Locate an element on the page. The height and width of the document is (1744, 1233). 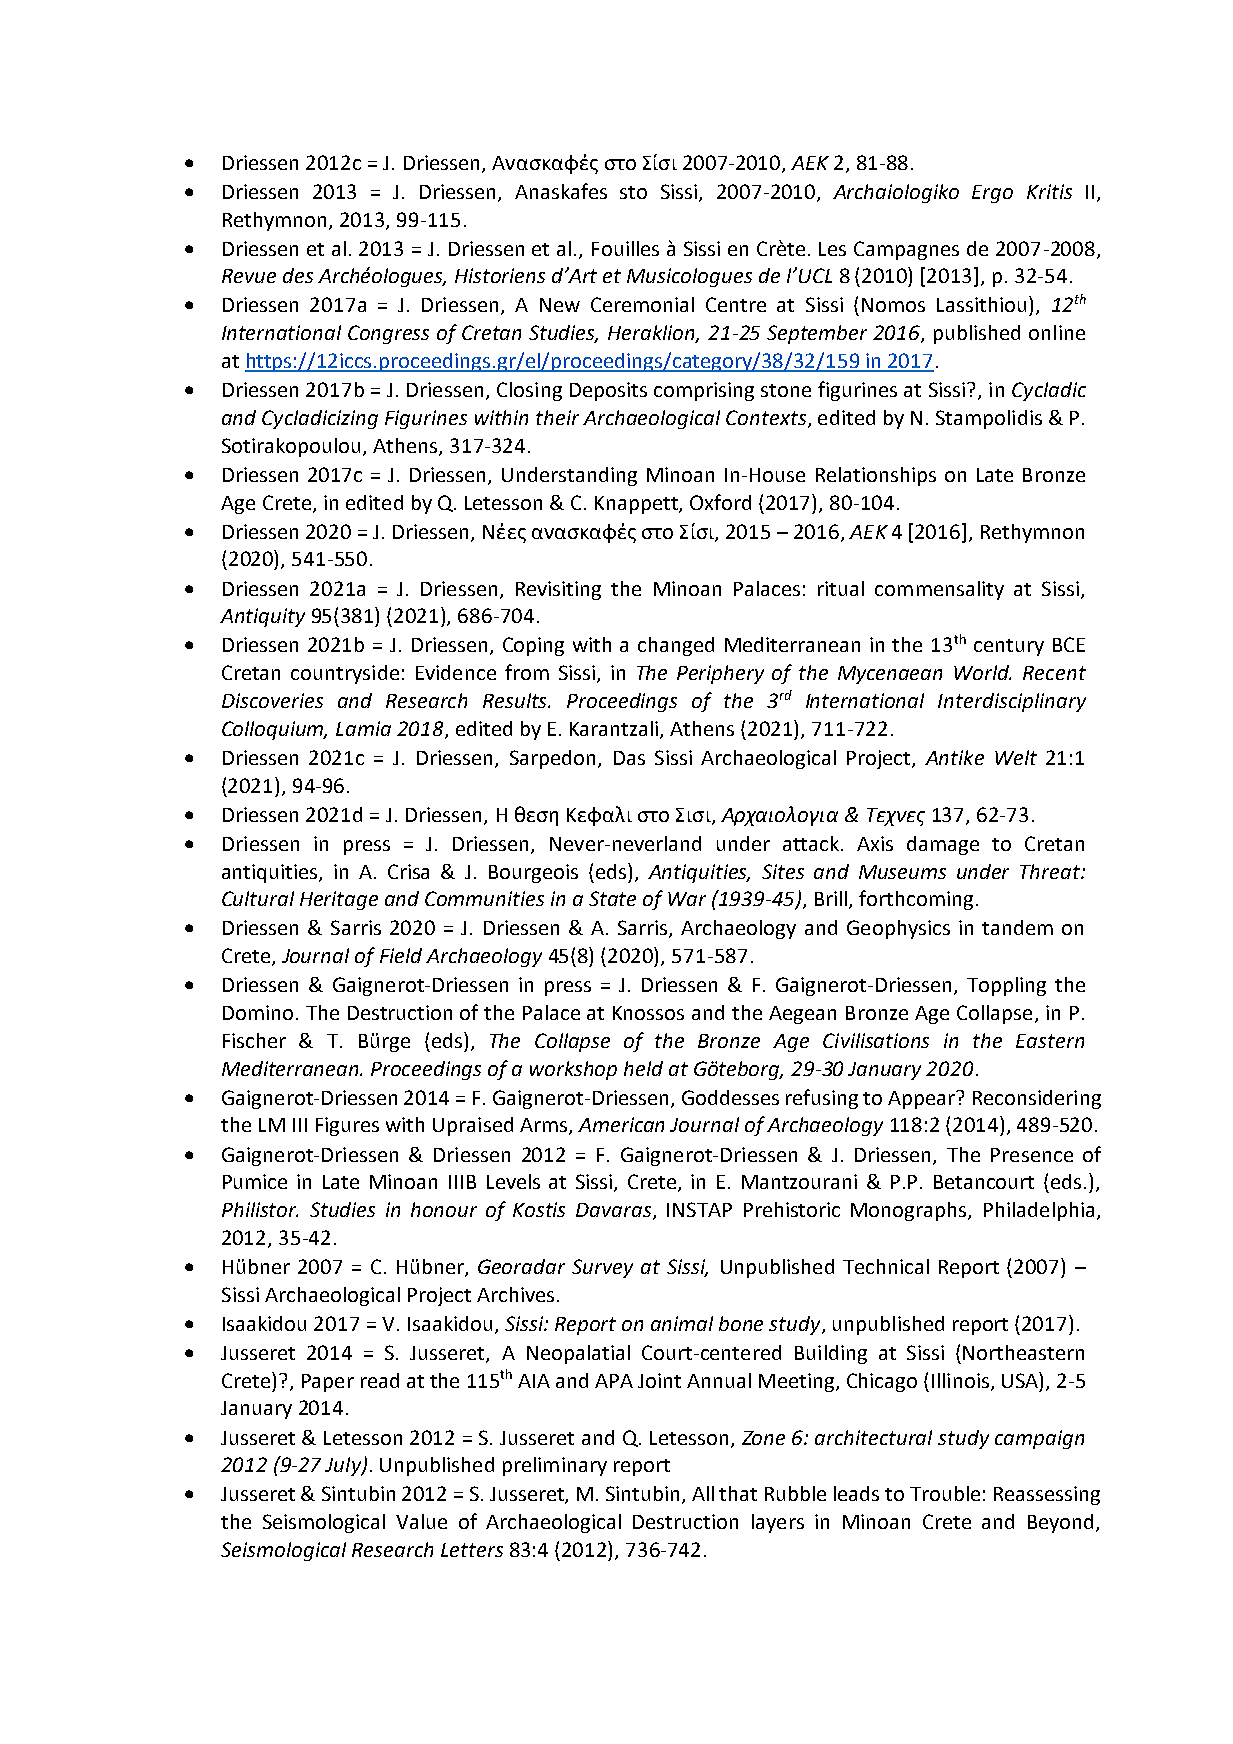
Monographs is located at coordinates (910, 1211).
